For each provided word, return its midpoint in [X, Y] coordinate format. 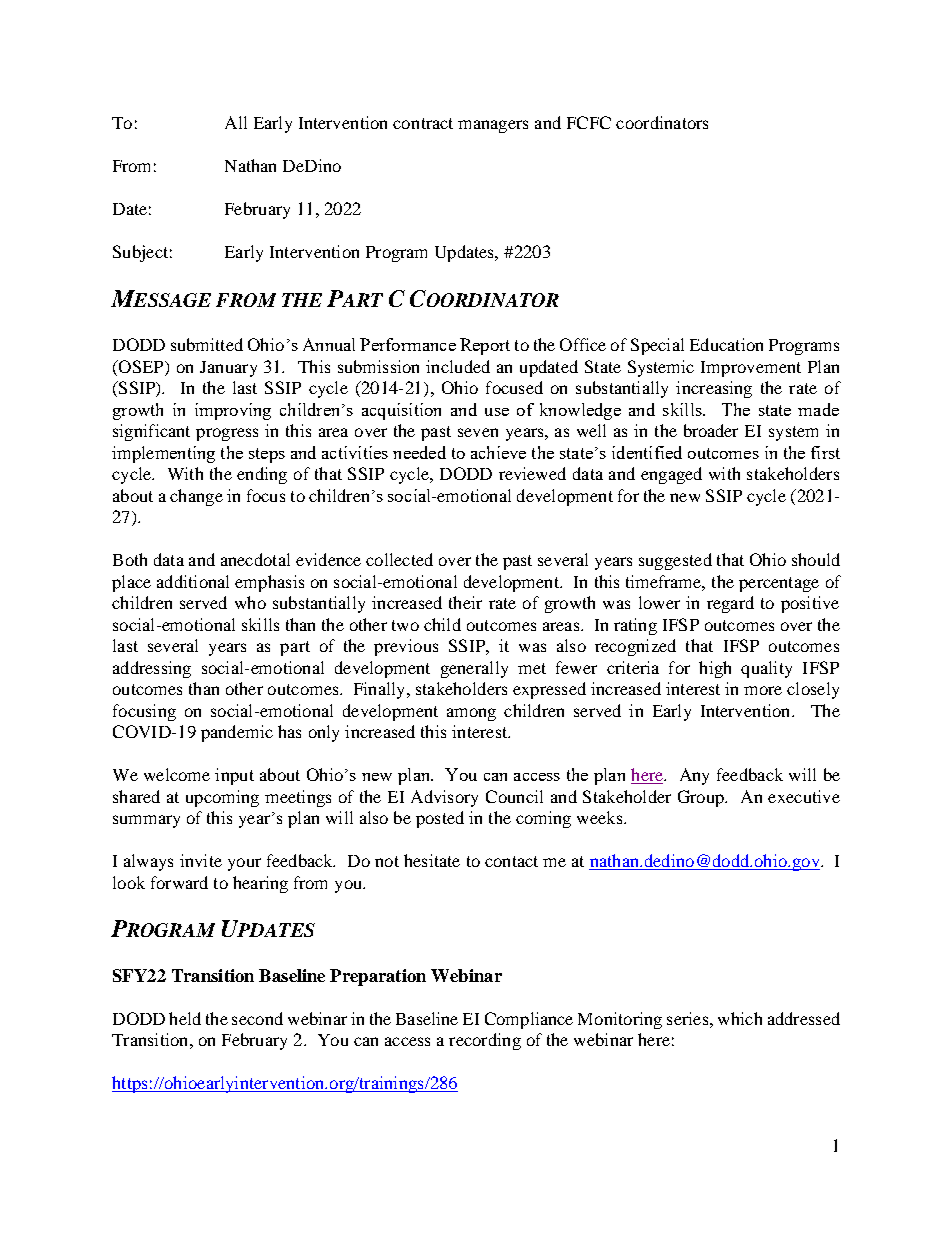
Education [726, 344]
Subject [140, 253]
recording [485, 1041]
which [740, 1018]
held [185, 1018]
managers [493, 126]
